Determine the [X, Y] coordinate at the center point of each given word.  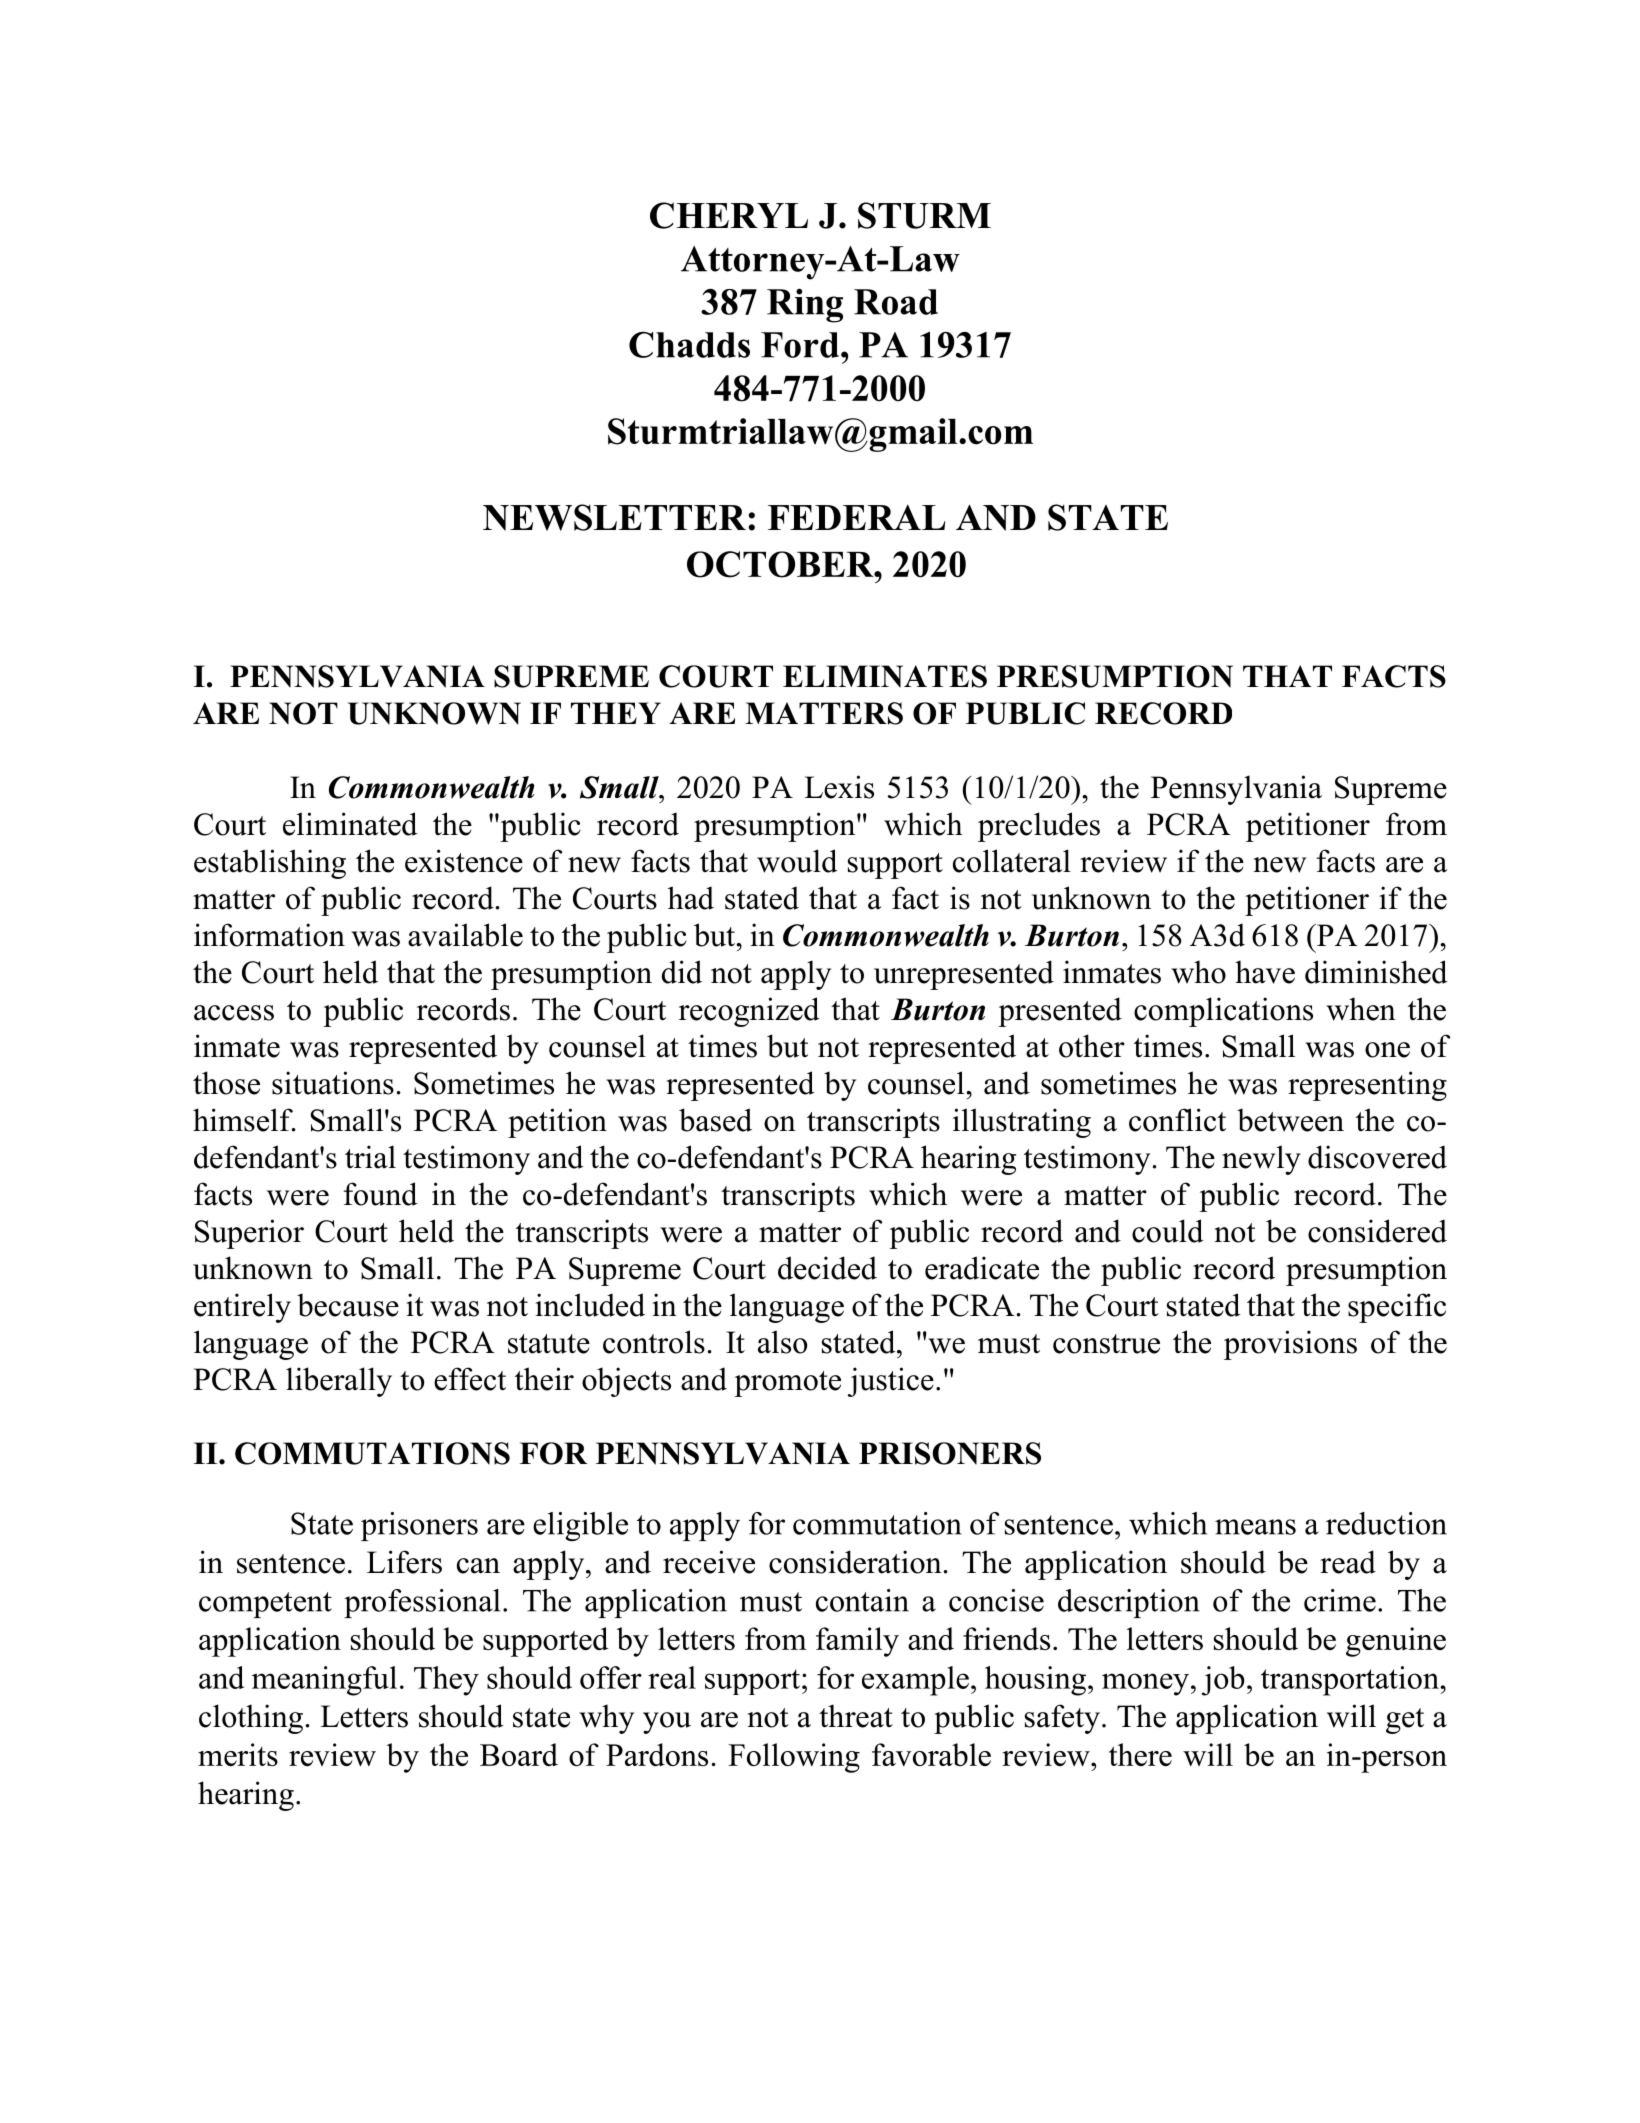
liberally [339, 1382]
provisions [1290, 1345]
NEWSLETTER [614, 517]
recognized [749, 1012]
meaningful [324, 1681]
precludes [1039, 827]
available [465, 935]
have [1265, 972]
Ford [801, 345]
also [783, 1342]
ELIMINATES [885, 676]
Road [896, 302]
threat [856, 1716]
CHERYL [729, 215]
